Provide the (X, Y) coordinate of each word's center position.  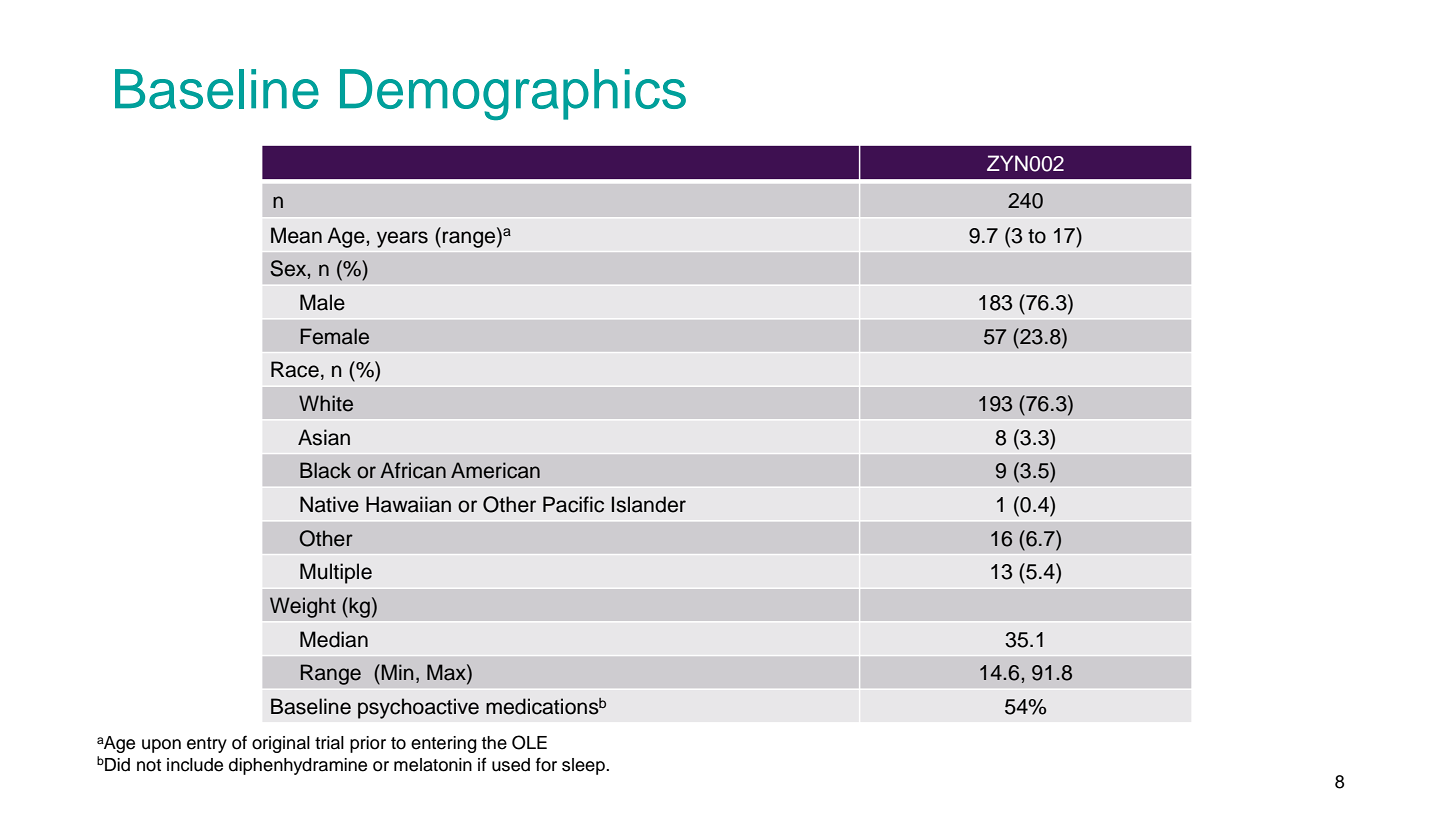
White (326, 403)
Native (329, 504)
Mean (296, 235)
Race (295, 369)
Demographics (513, 94)
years (402, 239)
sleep (584, 766)
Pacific (573, 504)
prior (368, 744)
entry (207, 745)
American (495, 470)
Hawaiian (408, 504)
